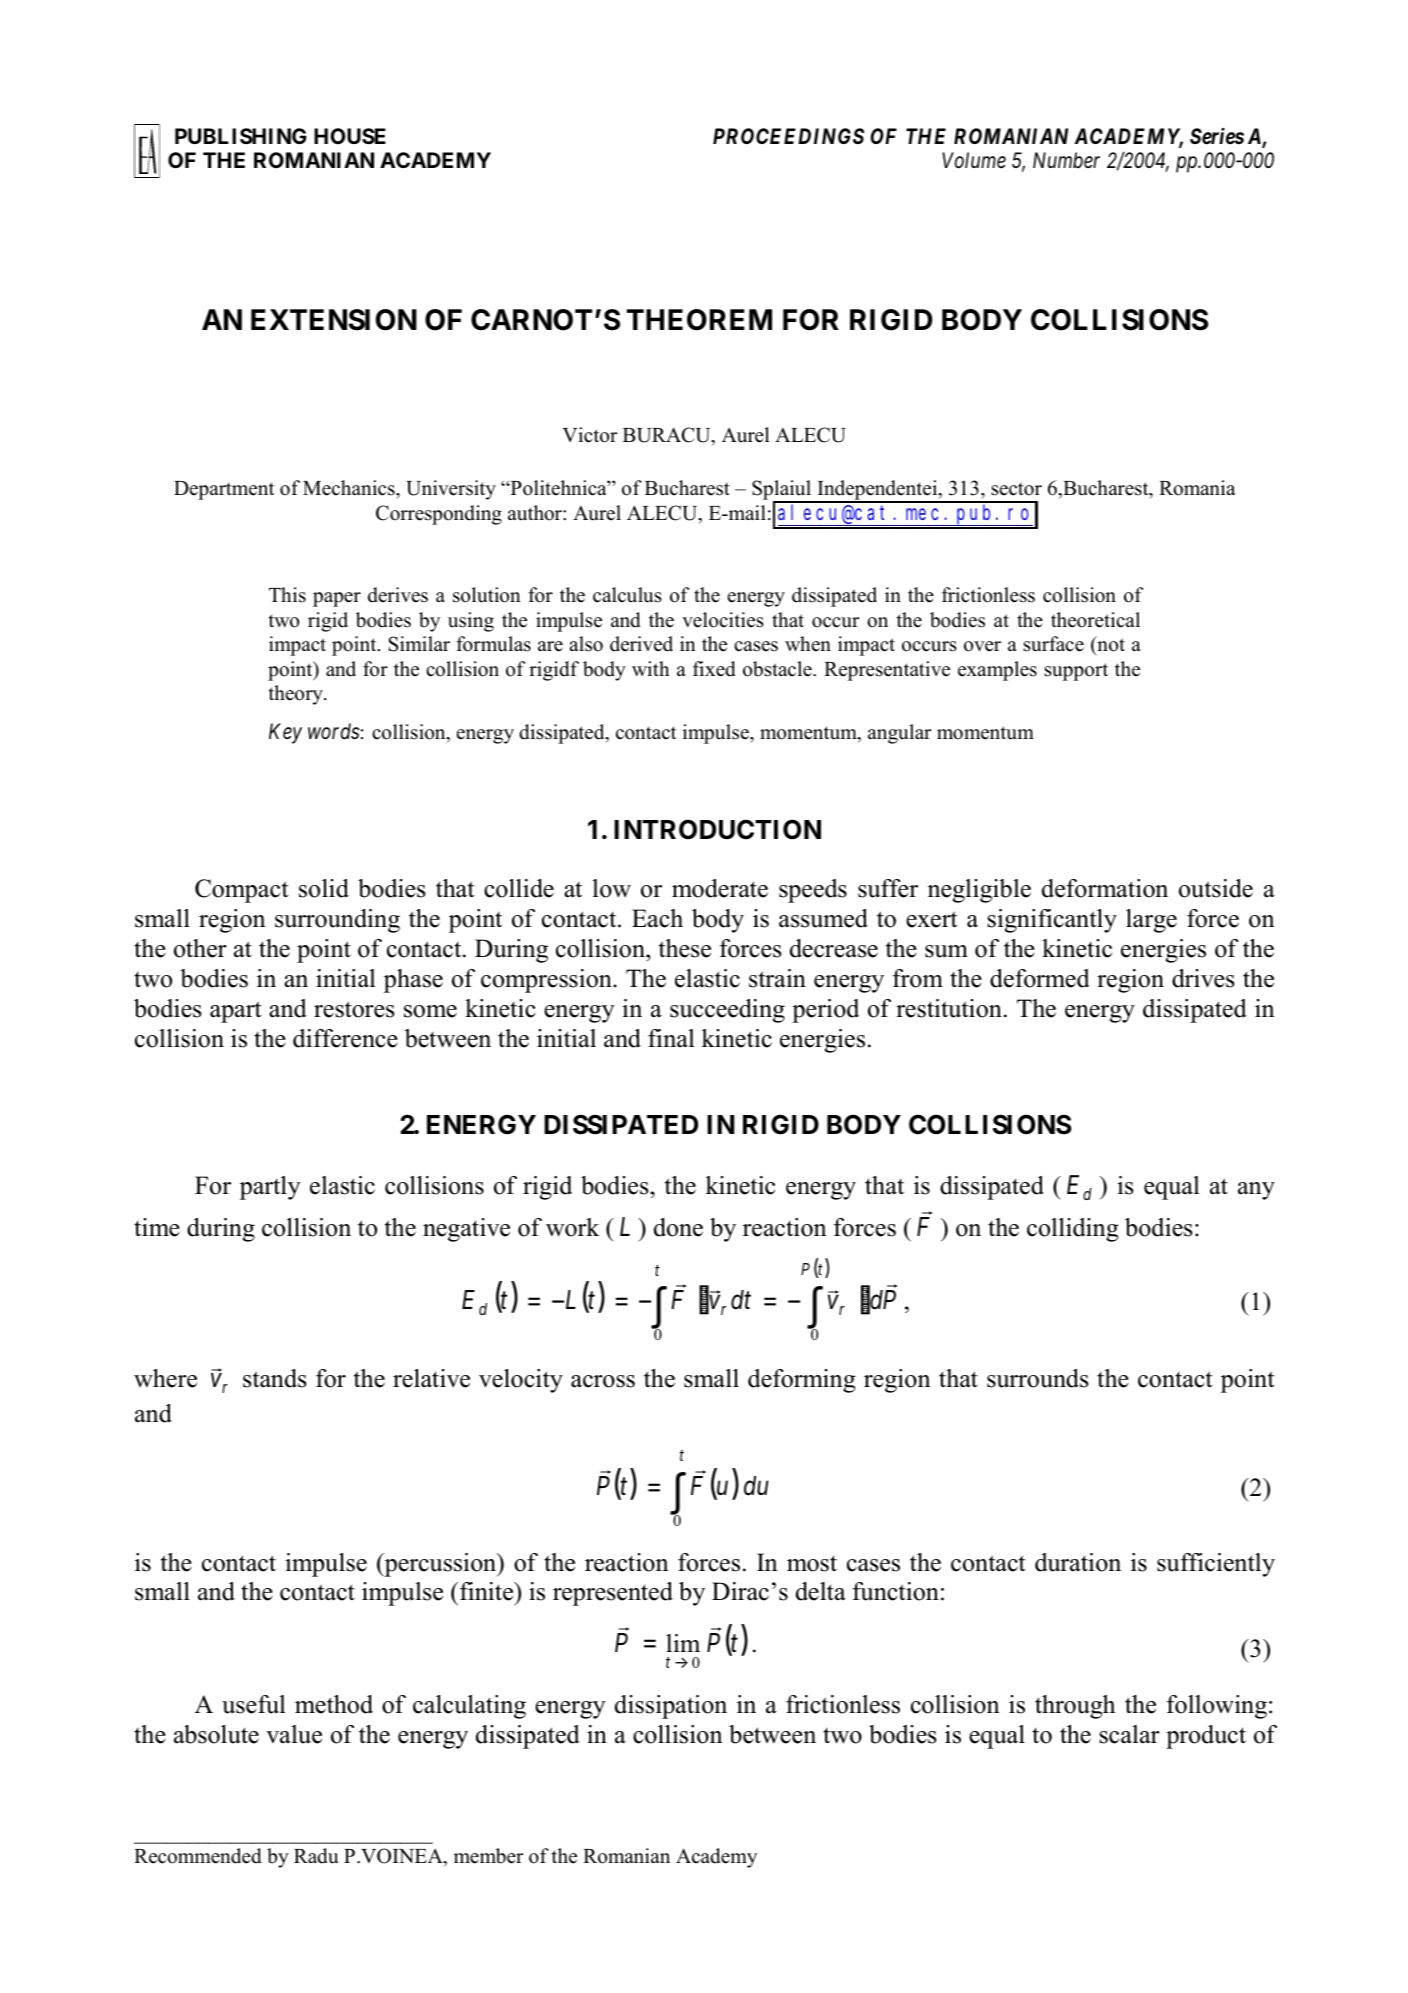 The image size is (1408, 1993). What do you see at coordinates (788, 136) in the document?
I see `PROCEEDINGS` at bounding box center [788, 136].
